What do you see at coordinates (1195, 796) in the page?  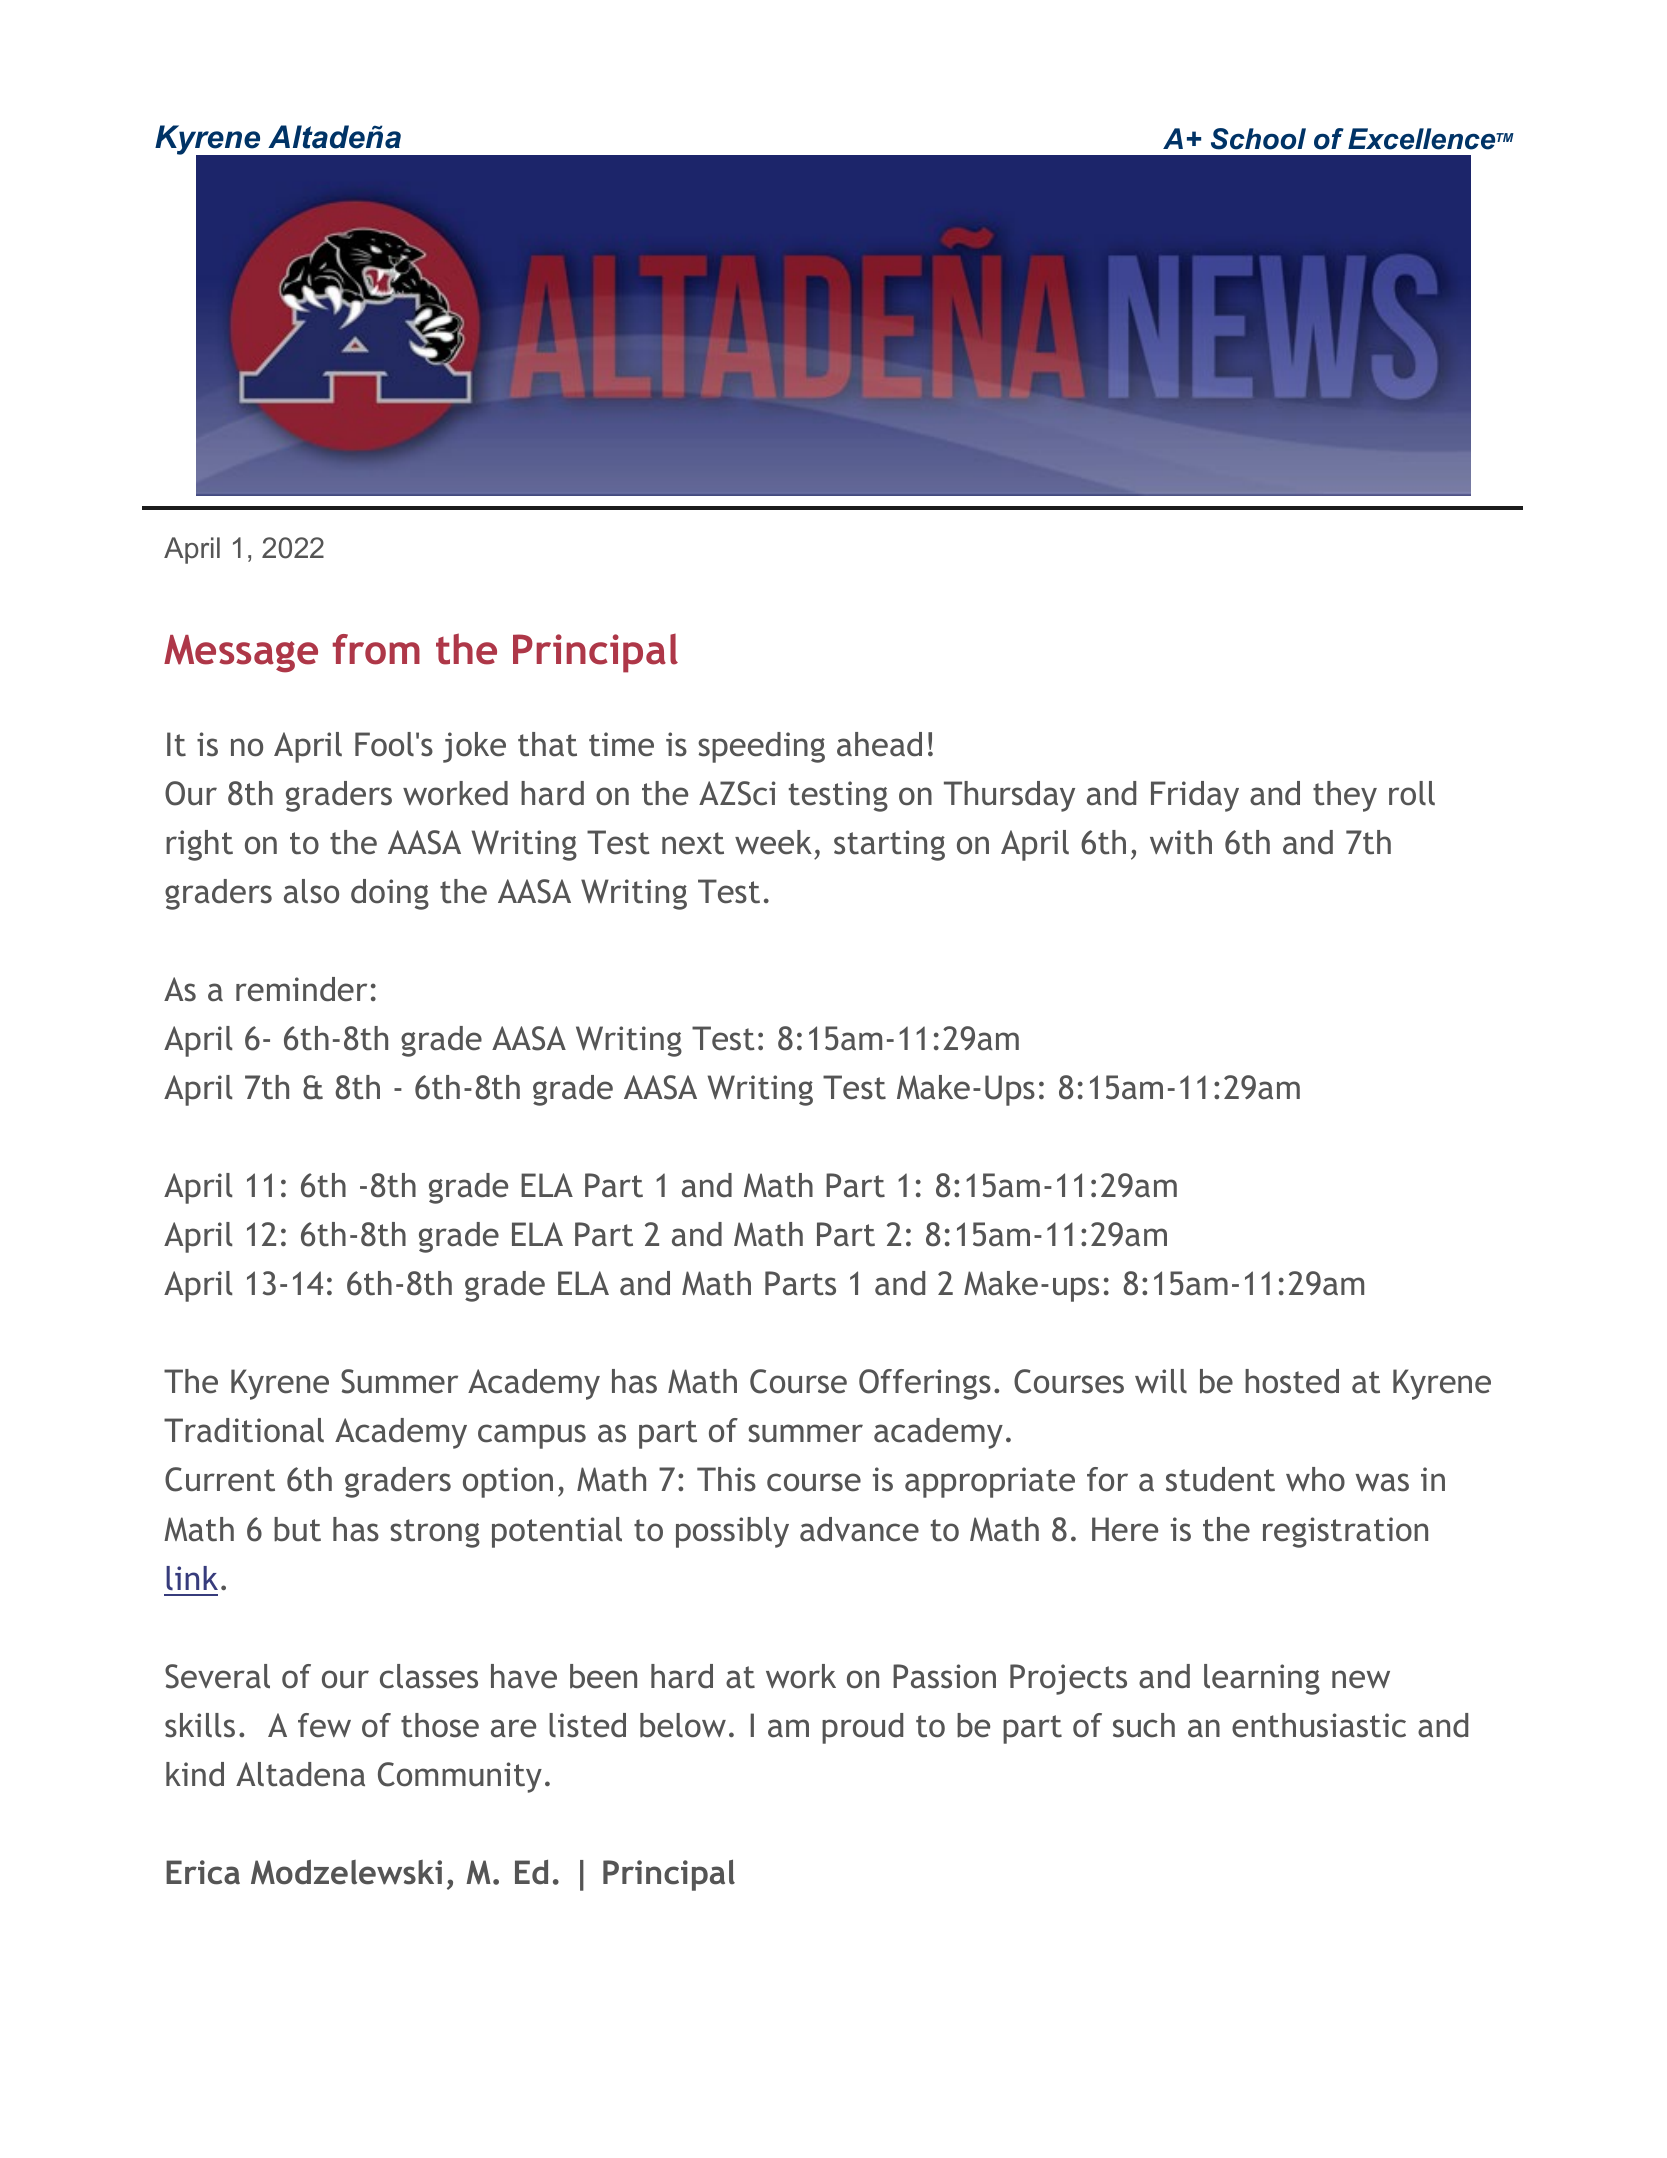 I see `Friday` at bounding box center [1195, 796].
